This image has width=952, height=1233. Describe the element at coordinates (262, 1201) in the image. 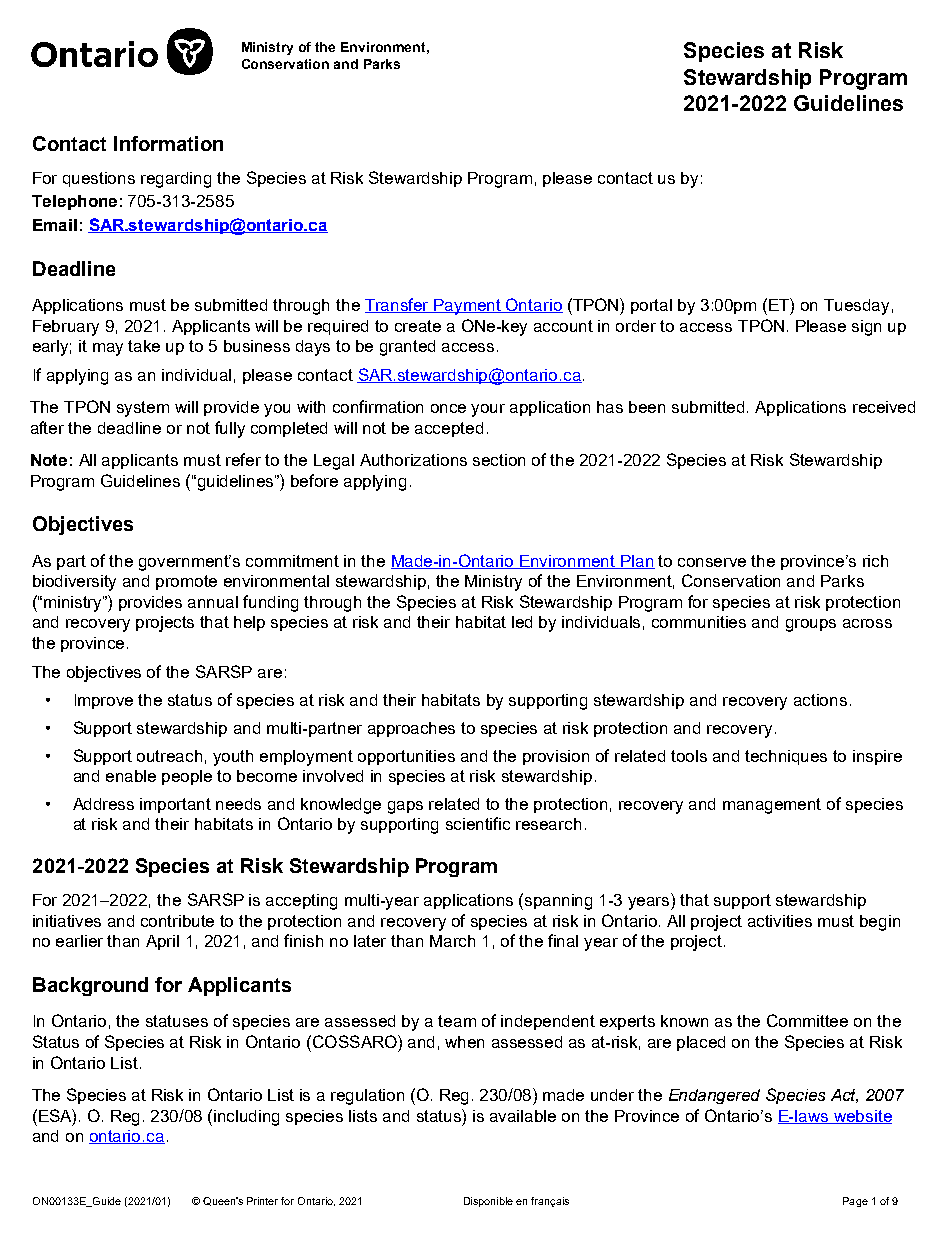

I see `Printer` at that location.
